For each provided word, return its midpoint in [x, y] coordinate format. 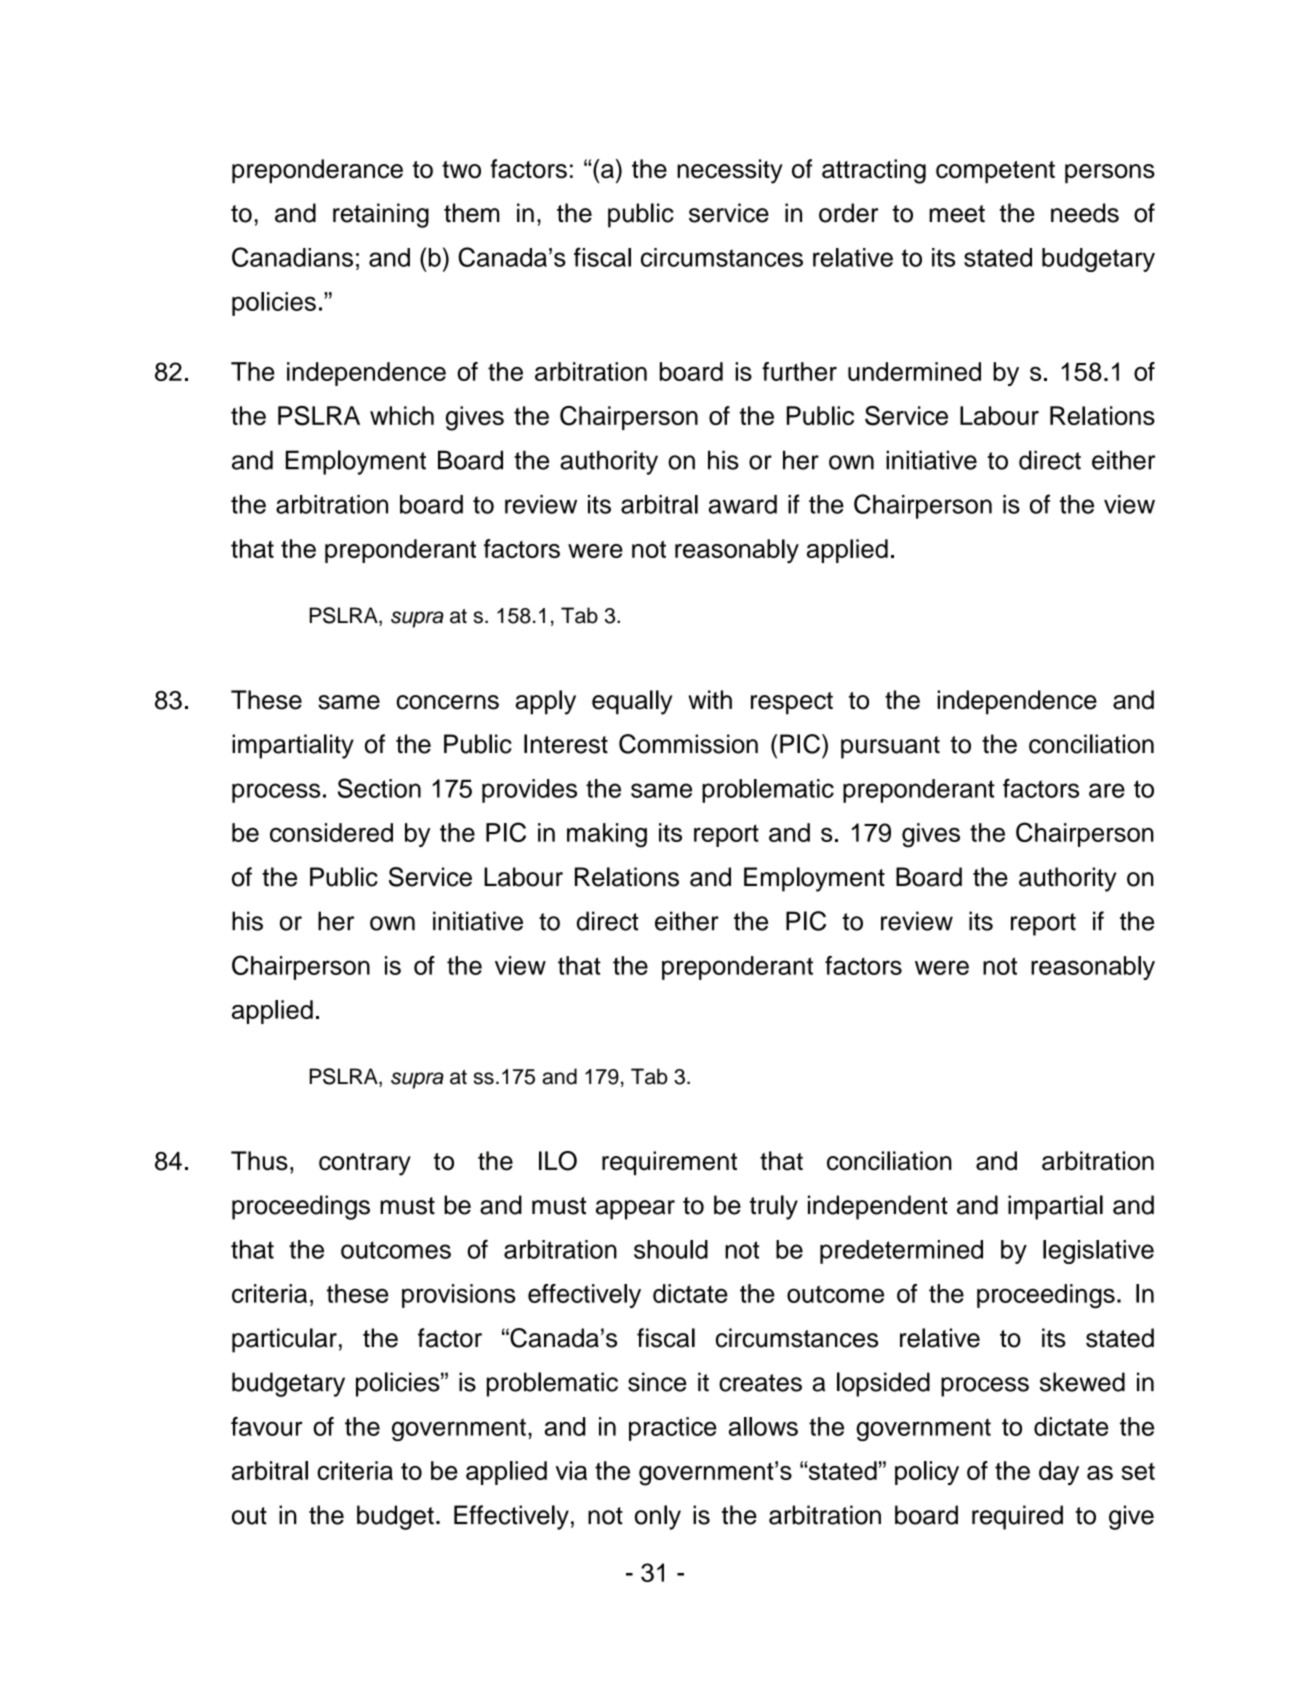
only [658, 1517]
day [1059, 1473]
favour [267, 1426]
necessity [730, 171]
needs [1085, 213]
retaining [381, 215]
